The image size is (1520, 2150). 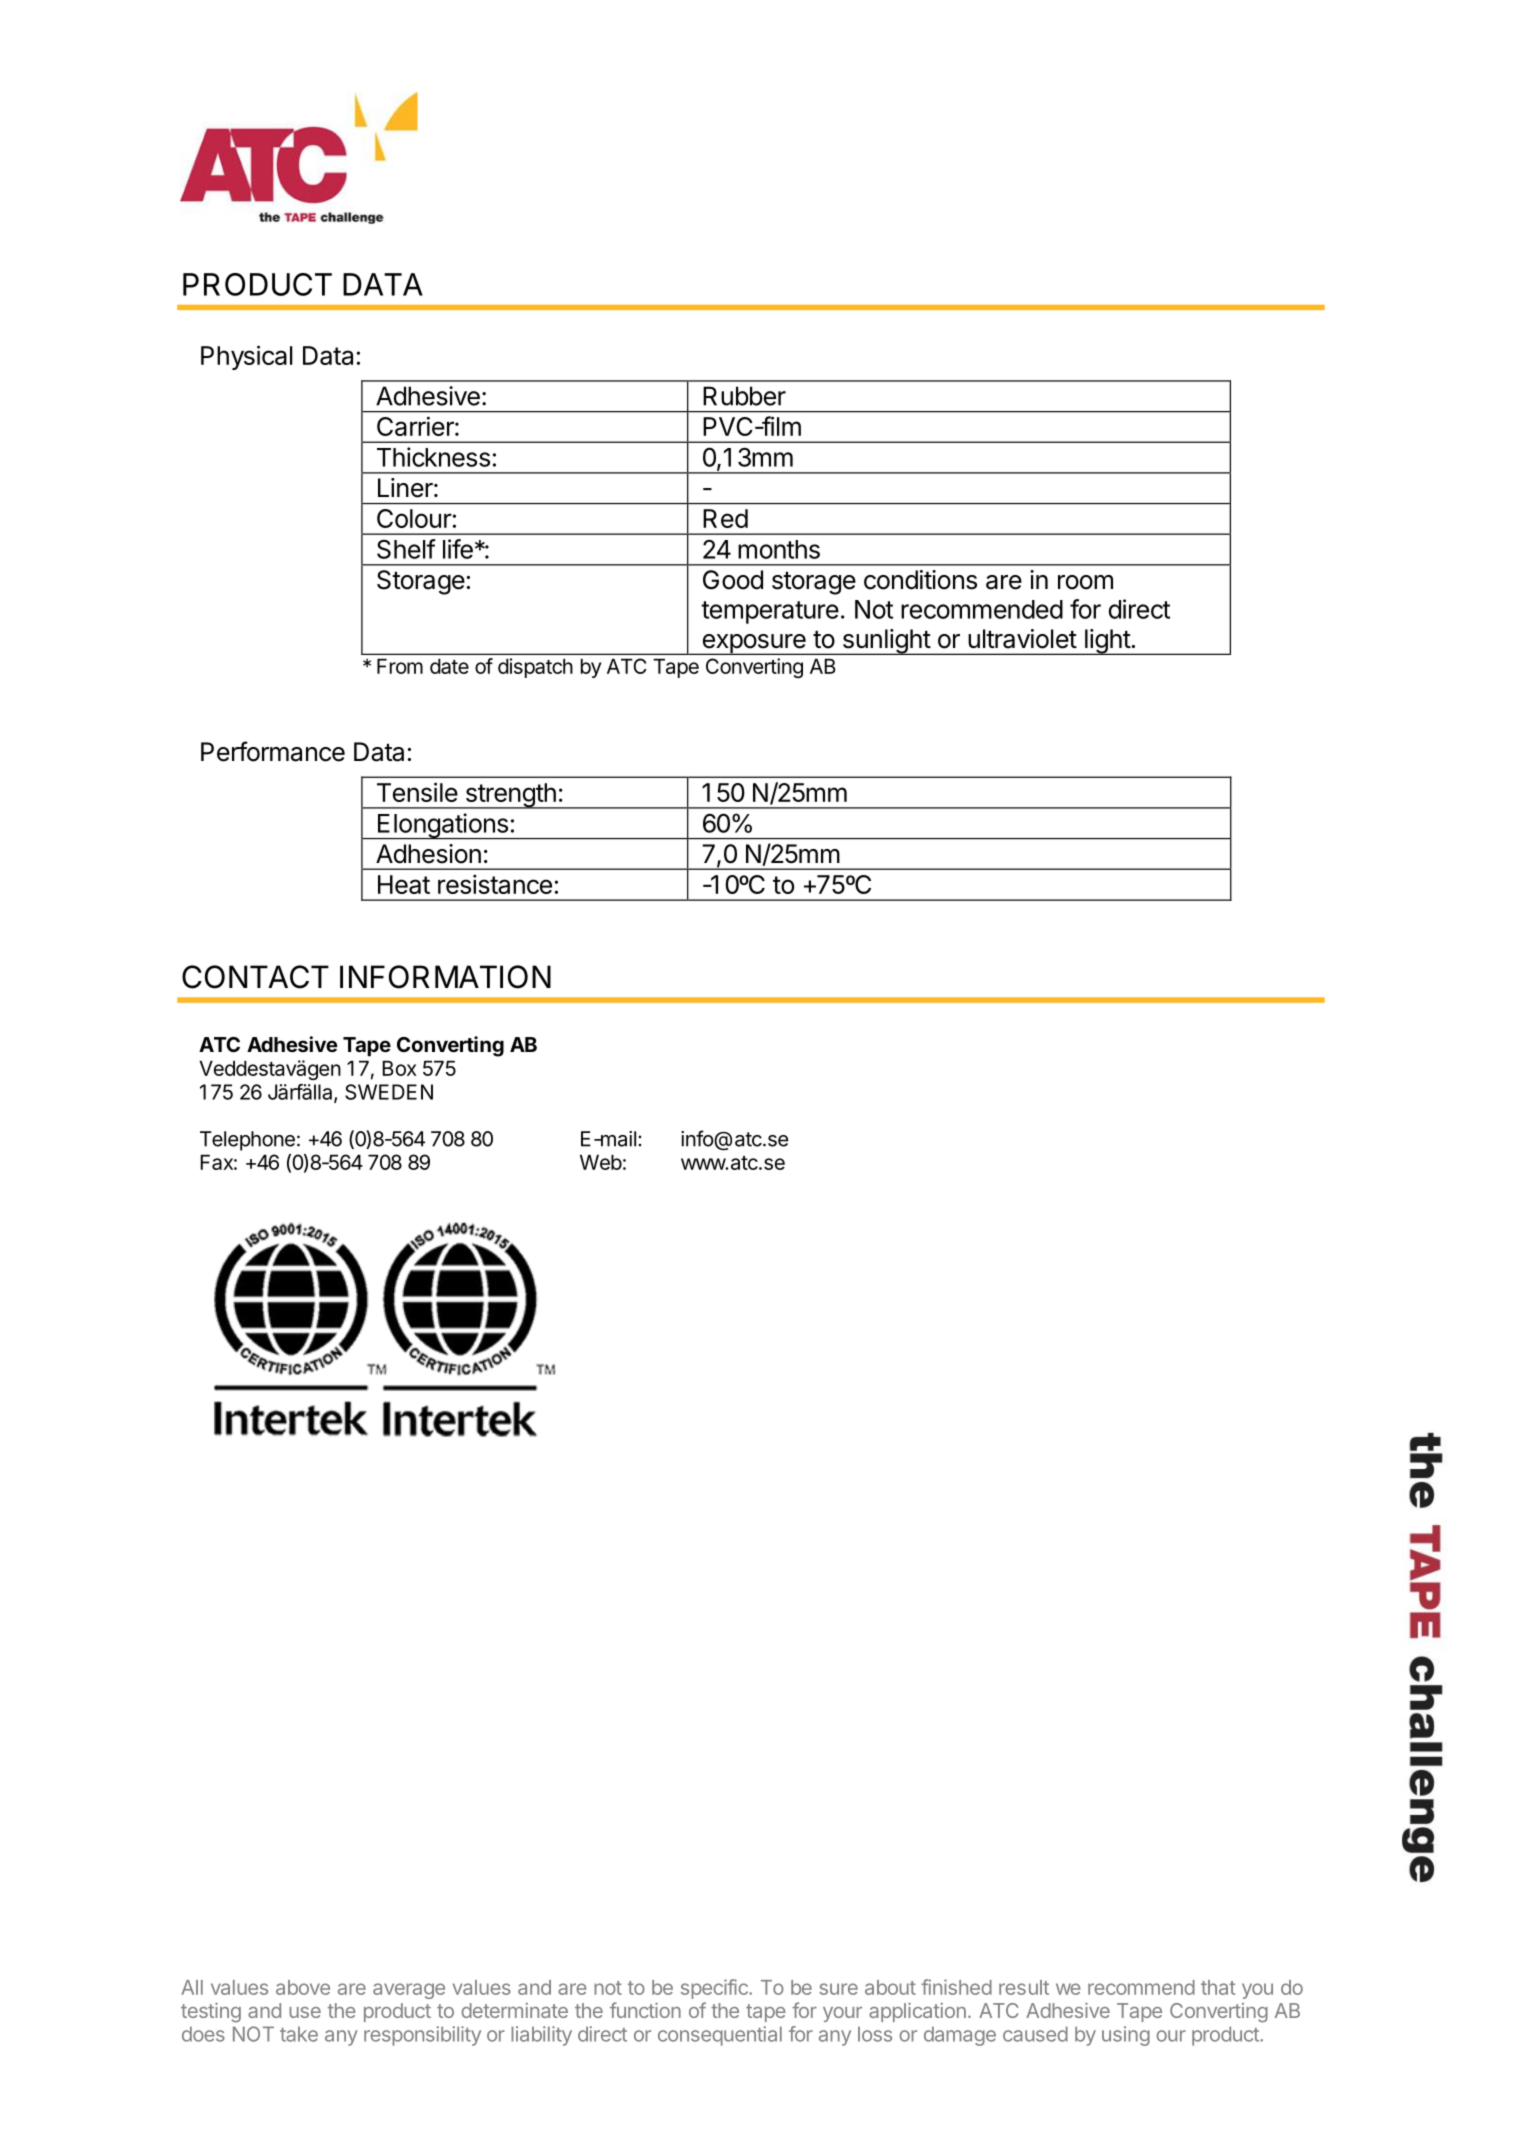 What do you see at coordinates (601, 1162) in the image?
I see `Web` at bounding box center [601, 1162].
